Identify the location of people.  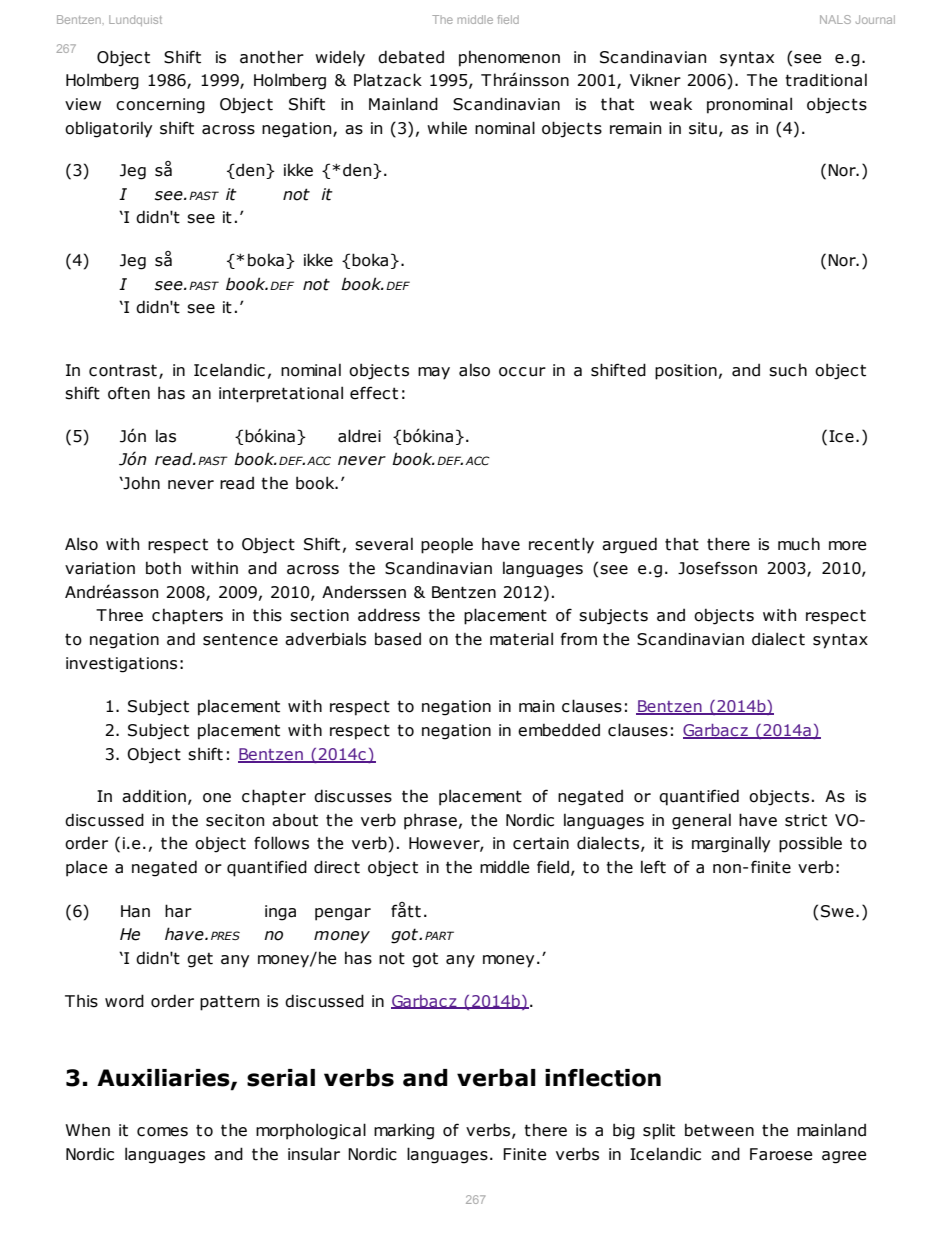
(447, 545).
